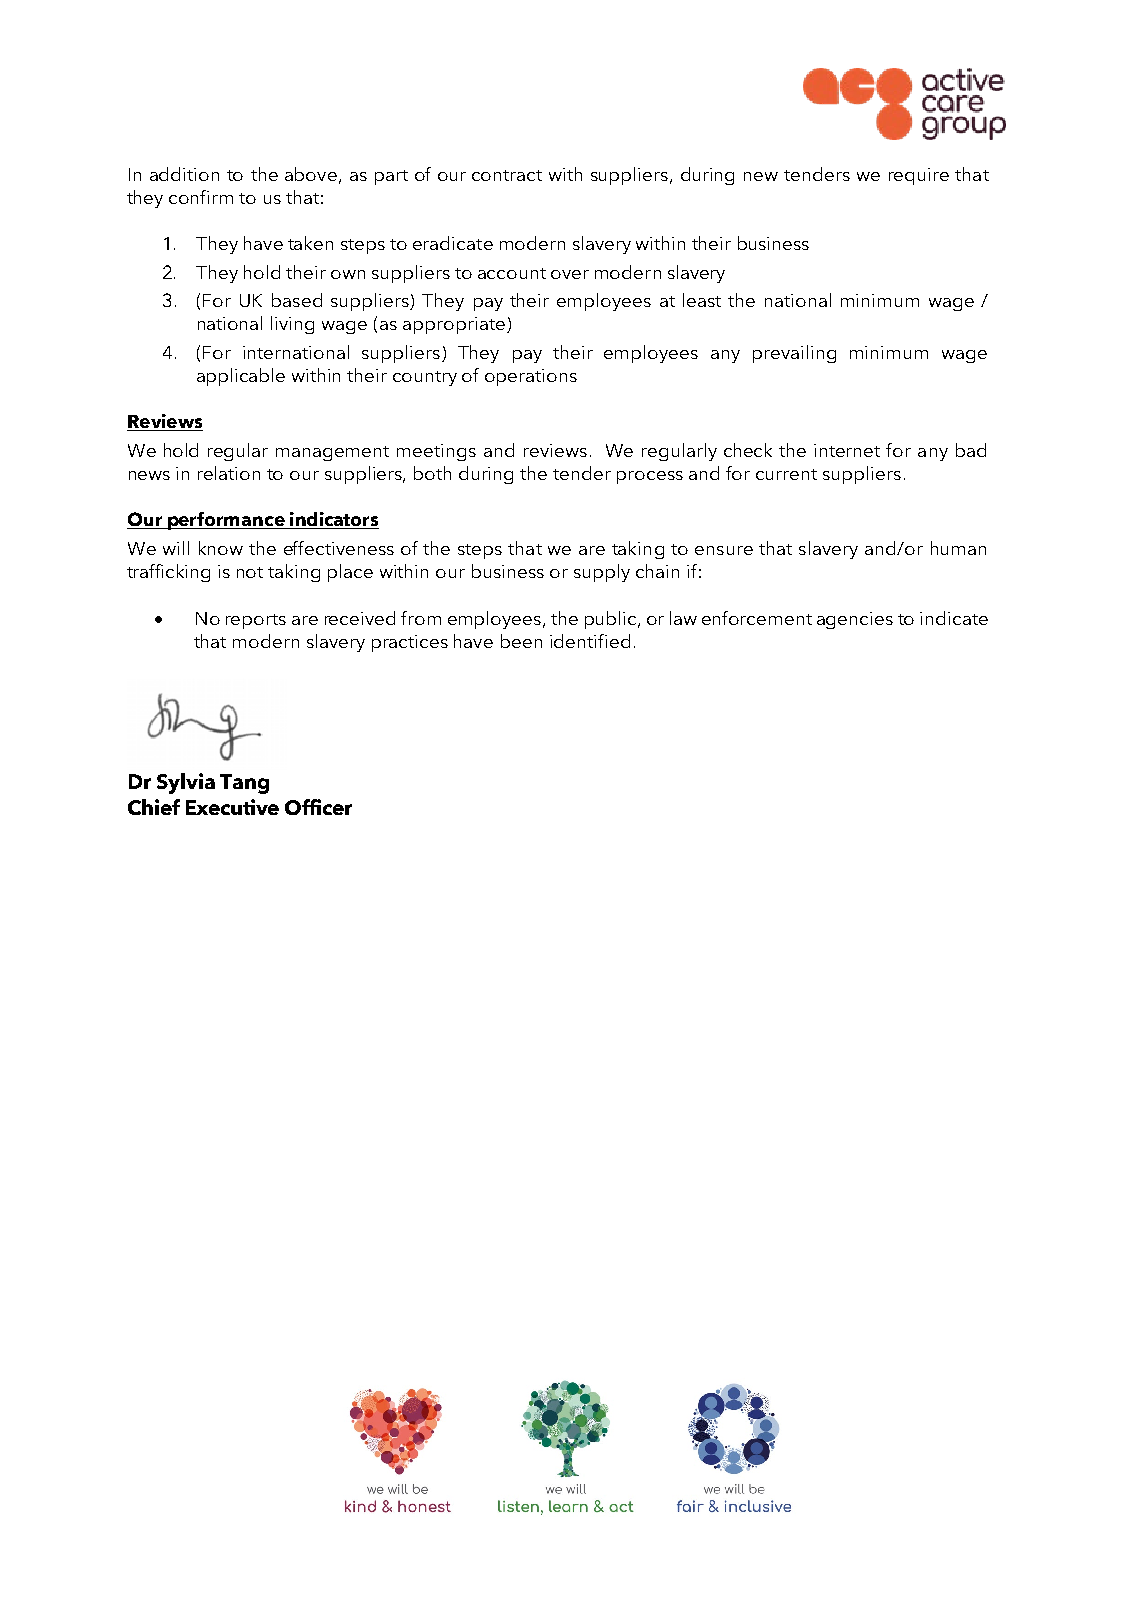 Image resolution: width=1131 pixels, height=1600 pixels. Describe the element at coordinates (250, 572) in the image. I see `not` at that location.
